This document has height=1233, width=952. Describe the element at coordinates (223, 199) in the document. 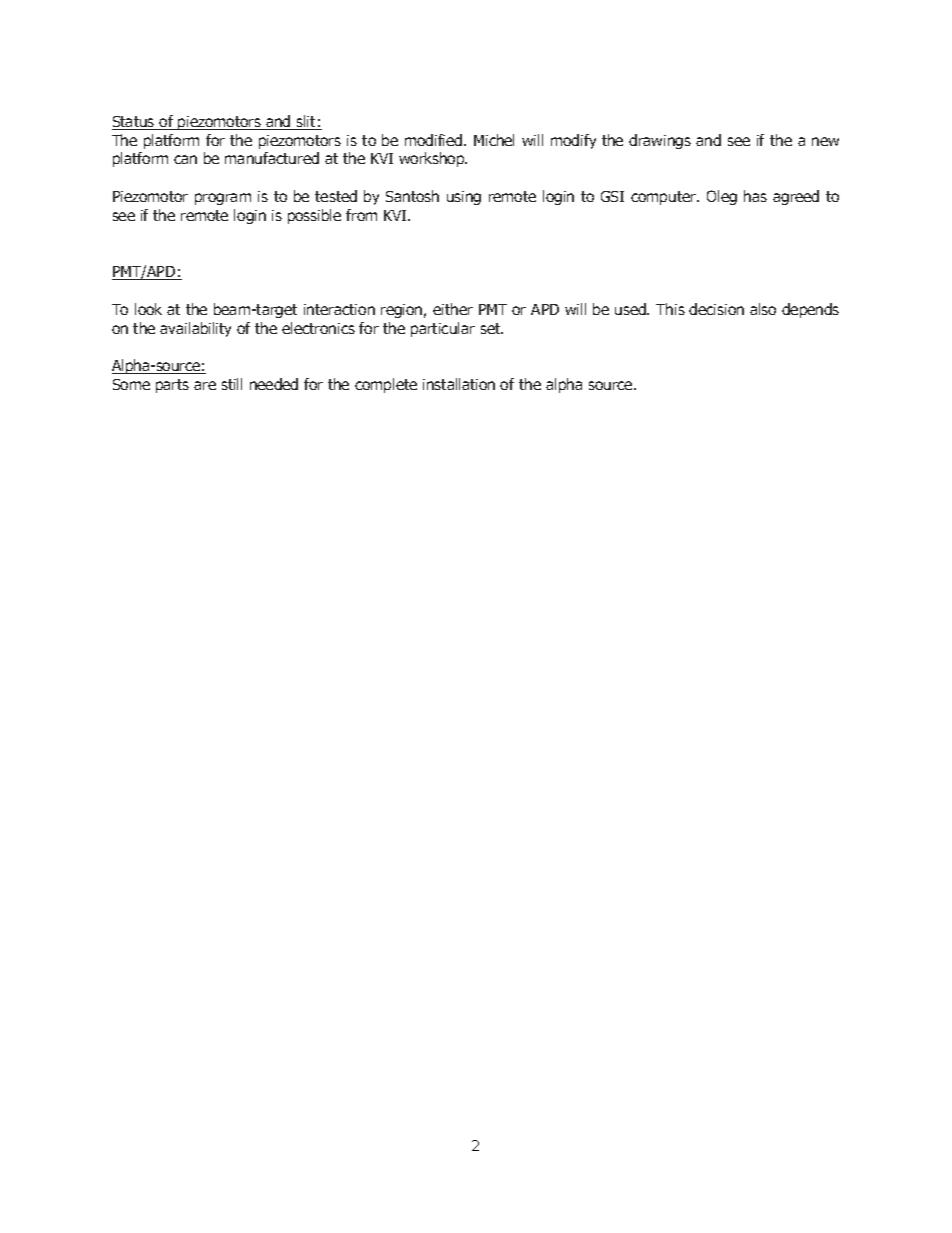

I see `program` at that location.
